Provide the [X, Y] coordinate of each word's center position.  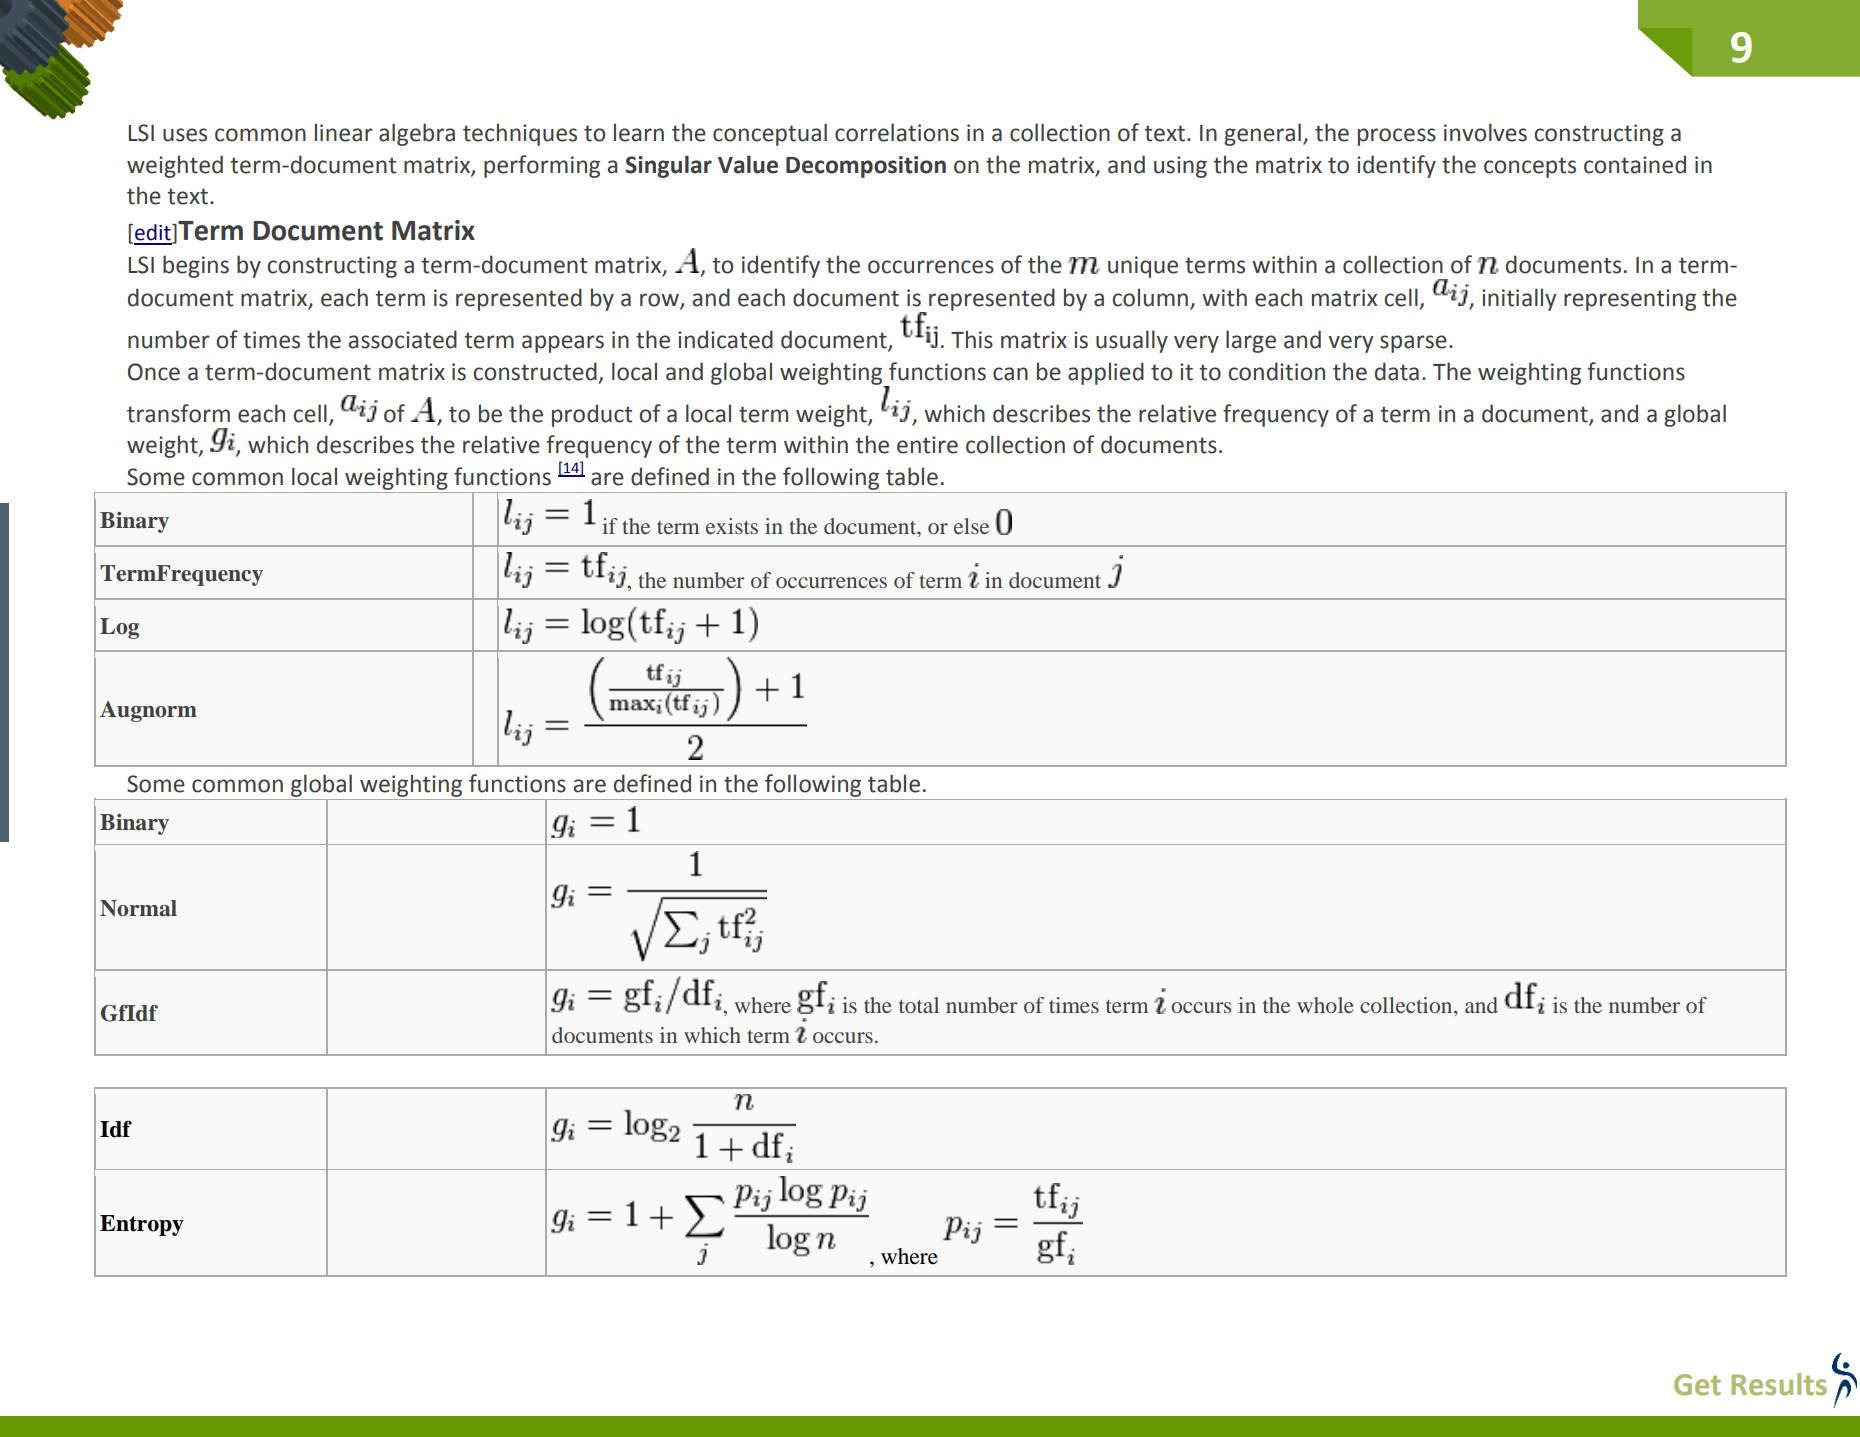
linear [344, 132]
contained [1635, 164]
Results [1779, 1384]
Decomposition [866, 167]
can [1010, 374]
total [919, 1005]
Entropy [142, 1225]
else [971, 526]
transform [178, 413]
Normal [138, 908]
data [1397, 371]
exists [732, 526]
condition [1276, 371]
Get [1697, 1385]
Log [119, 628]
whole [1325, 1005]
